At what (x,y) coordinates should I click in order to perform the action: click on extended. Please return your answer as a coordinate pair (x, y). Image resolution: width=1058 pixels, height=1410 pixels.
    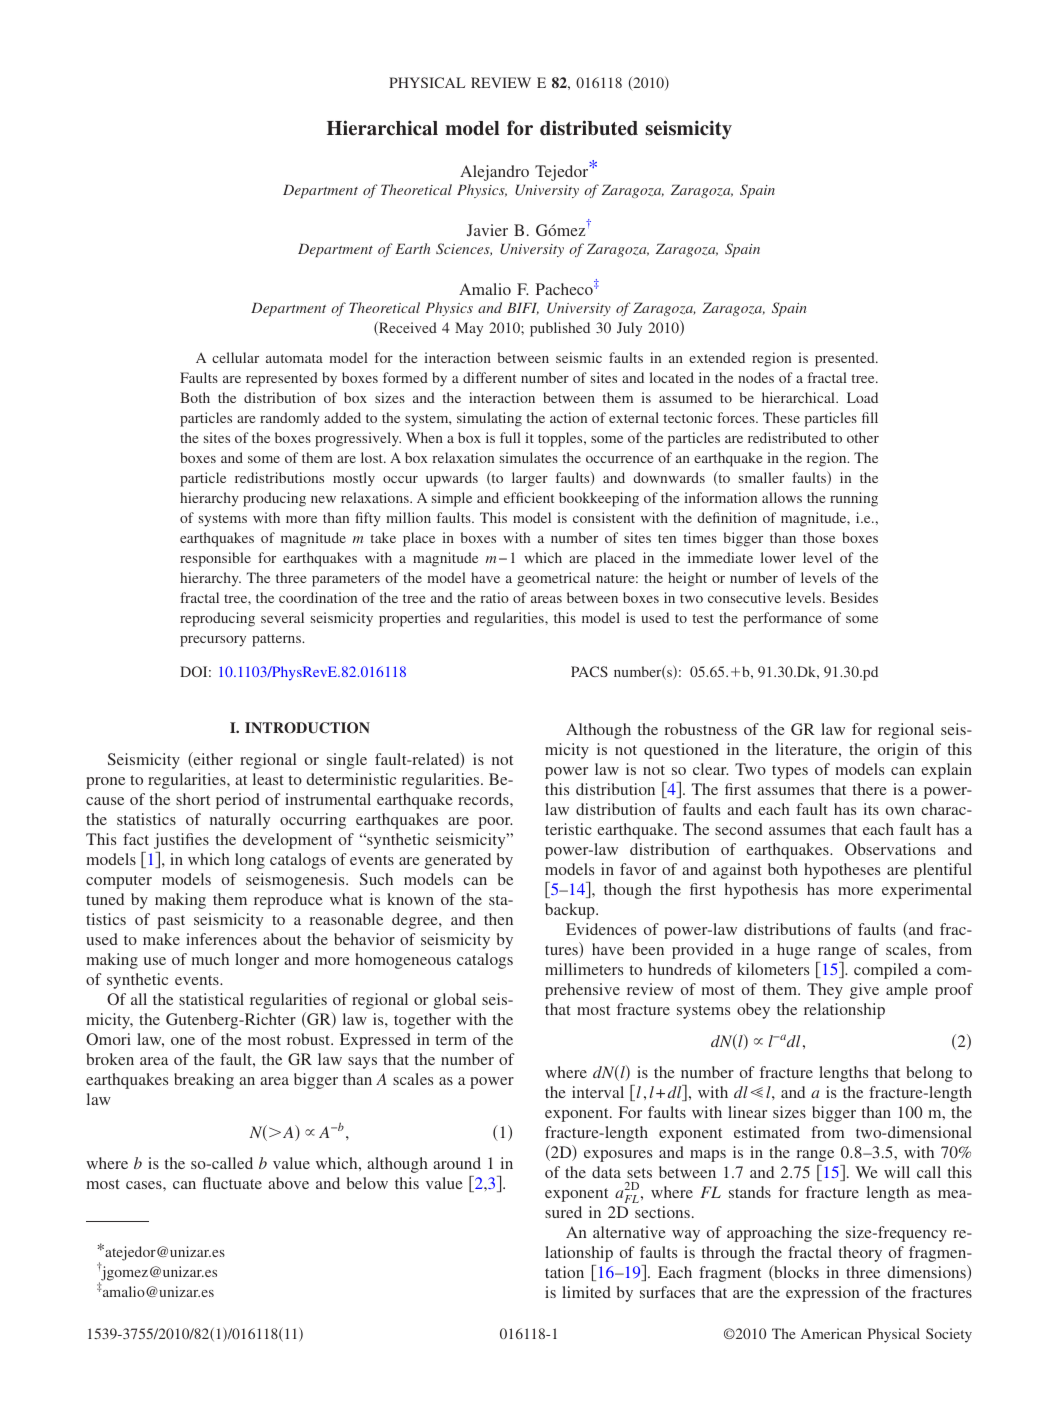
    Looking at the image, I should click on (717, 357).
